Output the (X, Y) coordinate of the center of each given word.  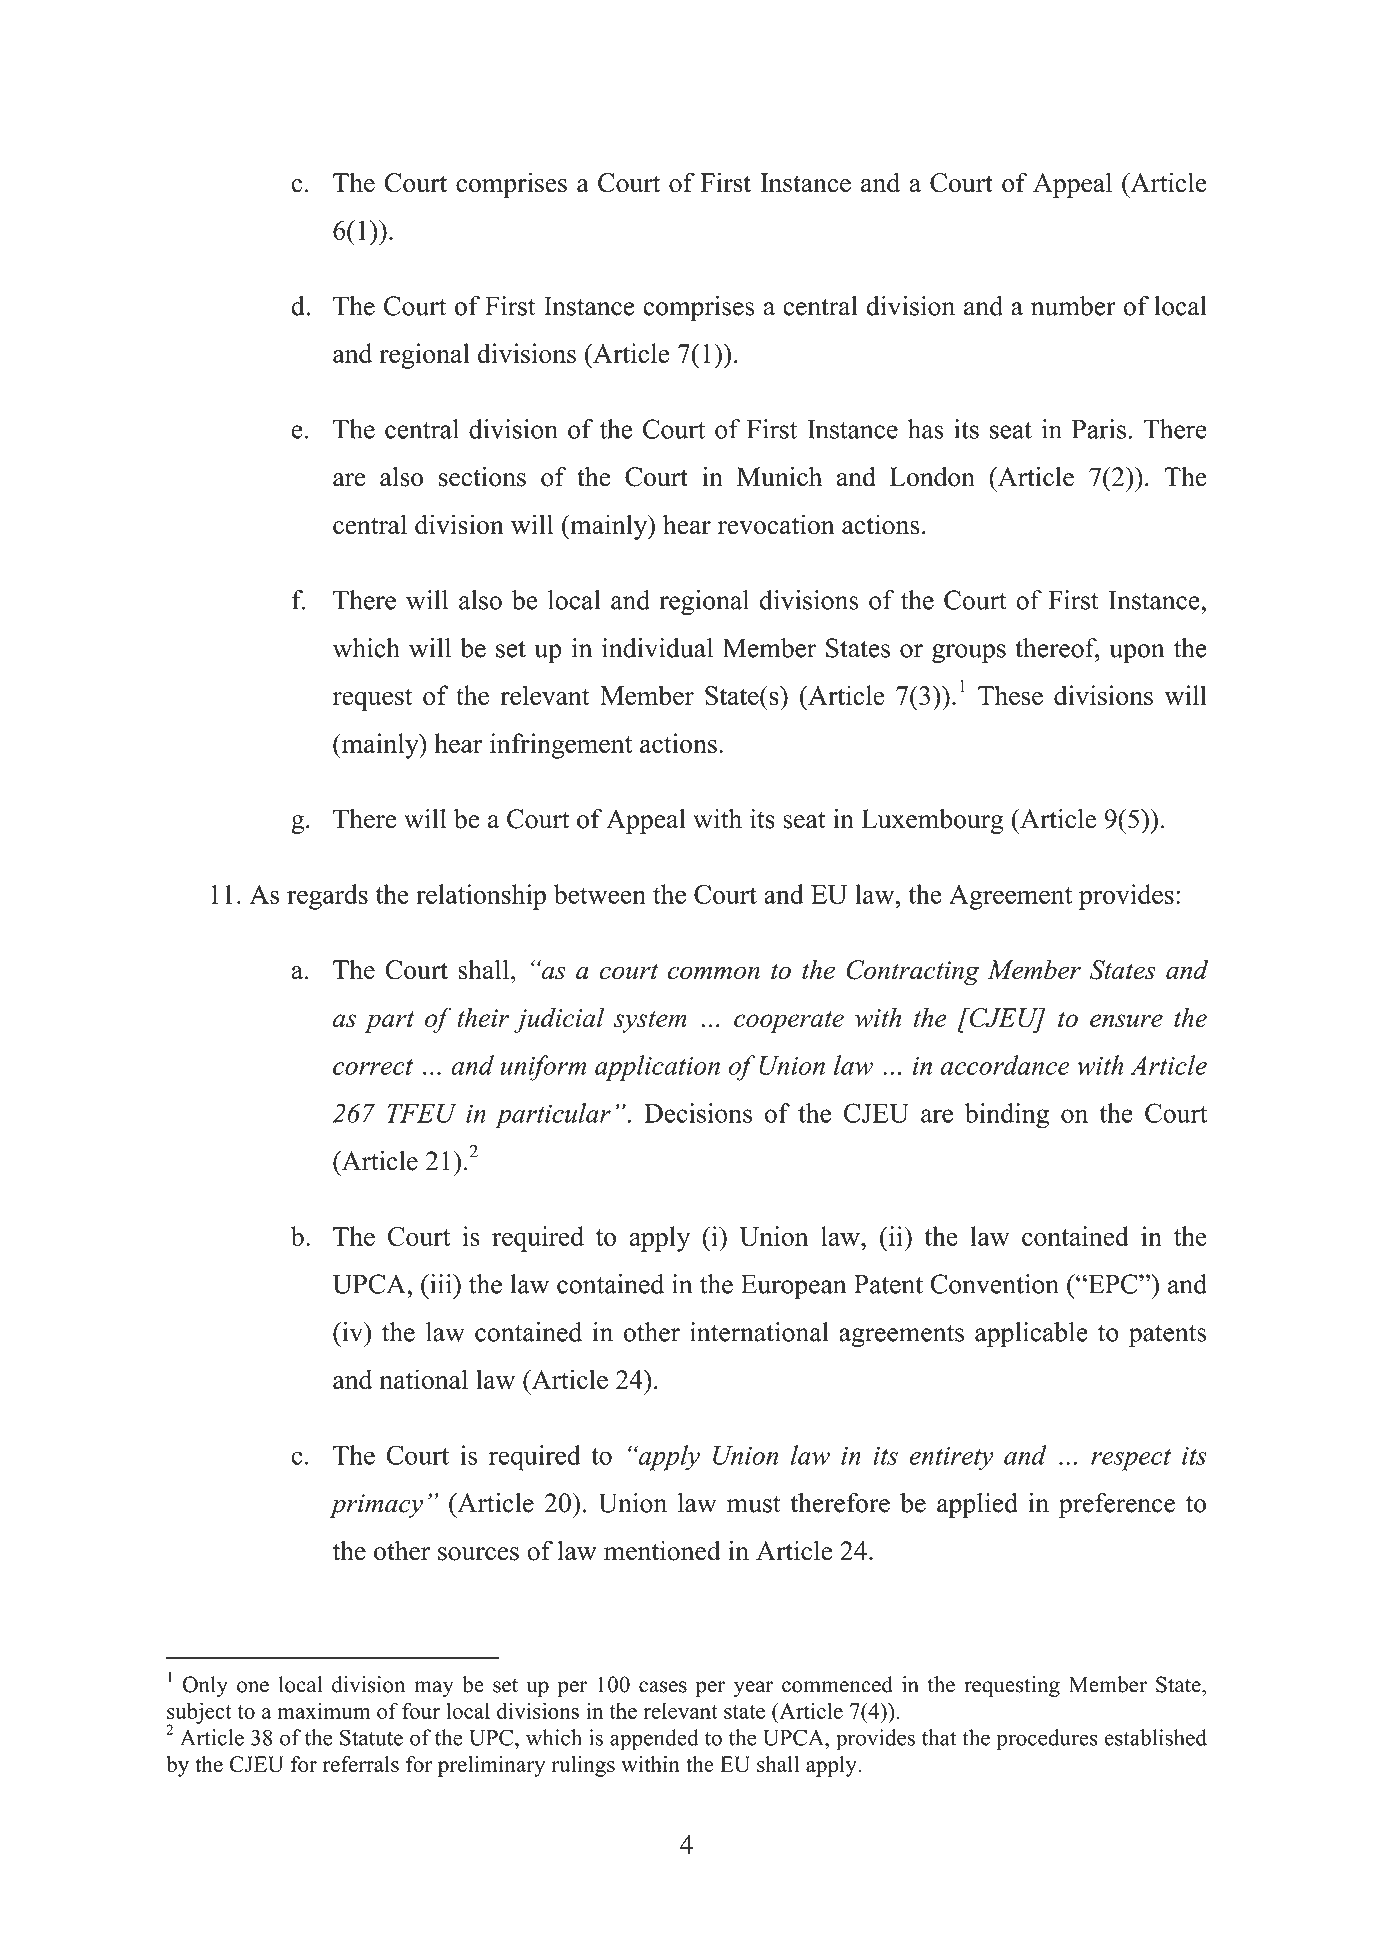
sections (482, 476)
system (650, 1022)
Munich (779, 476)
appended (654, 1740)
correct (373, 1067)
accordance (1005, 1065)
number (1073, 306)
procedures (1047, 1740)
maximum (324, 1710)
